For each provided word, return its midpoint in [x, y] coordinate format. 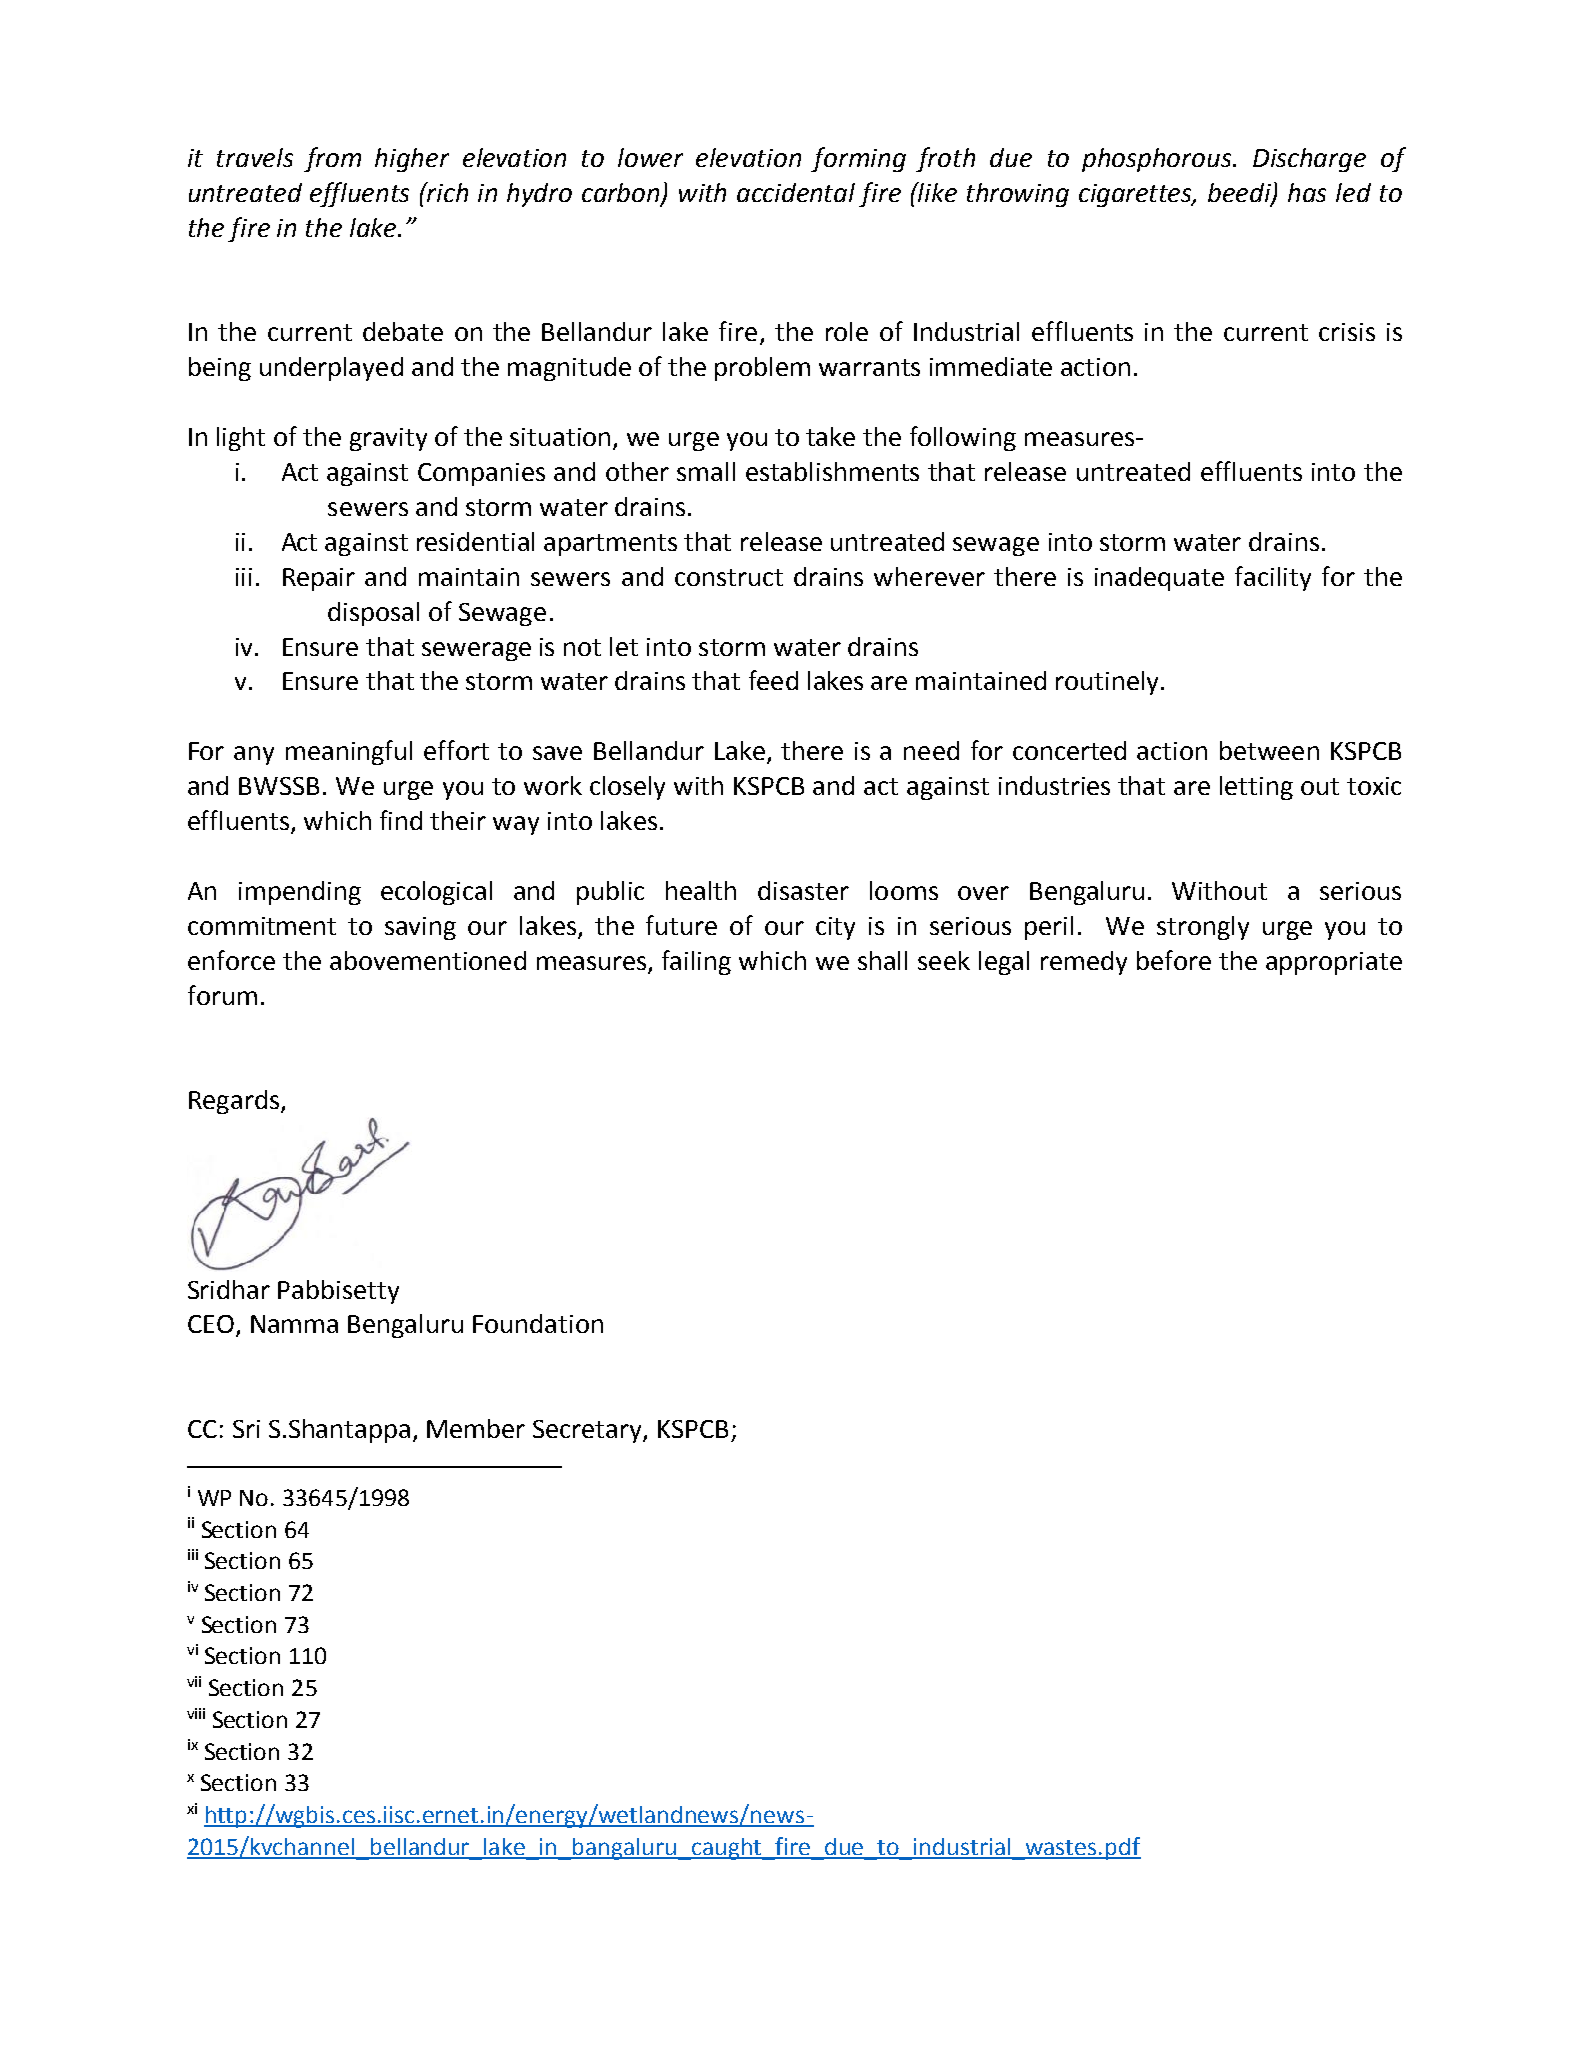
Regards [235, 1102]
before [1174, 960]
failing [696, 962]
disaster [803, 890]
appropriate [1334, 963]
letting [1256, 788]
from [332, 159]
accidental [796, 192]
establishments [832, 471]
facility [1273, 578]
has [1307, 192]
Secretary [588, 1431]
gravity [388, 439]
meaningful [349, 752]
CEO [211, 1324]
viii [196, 1713]
